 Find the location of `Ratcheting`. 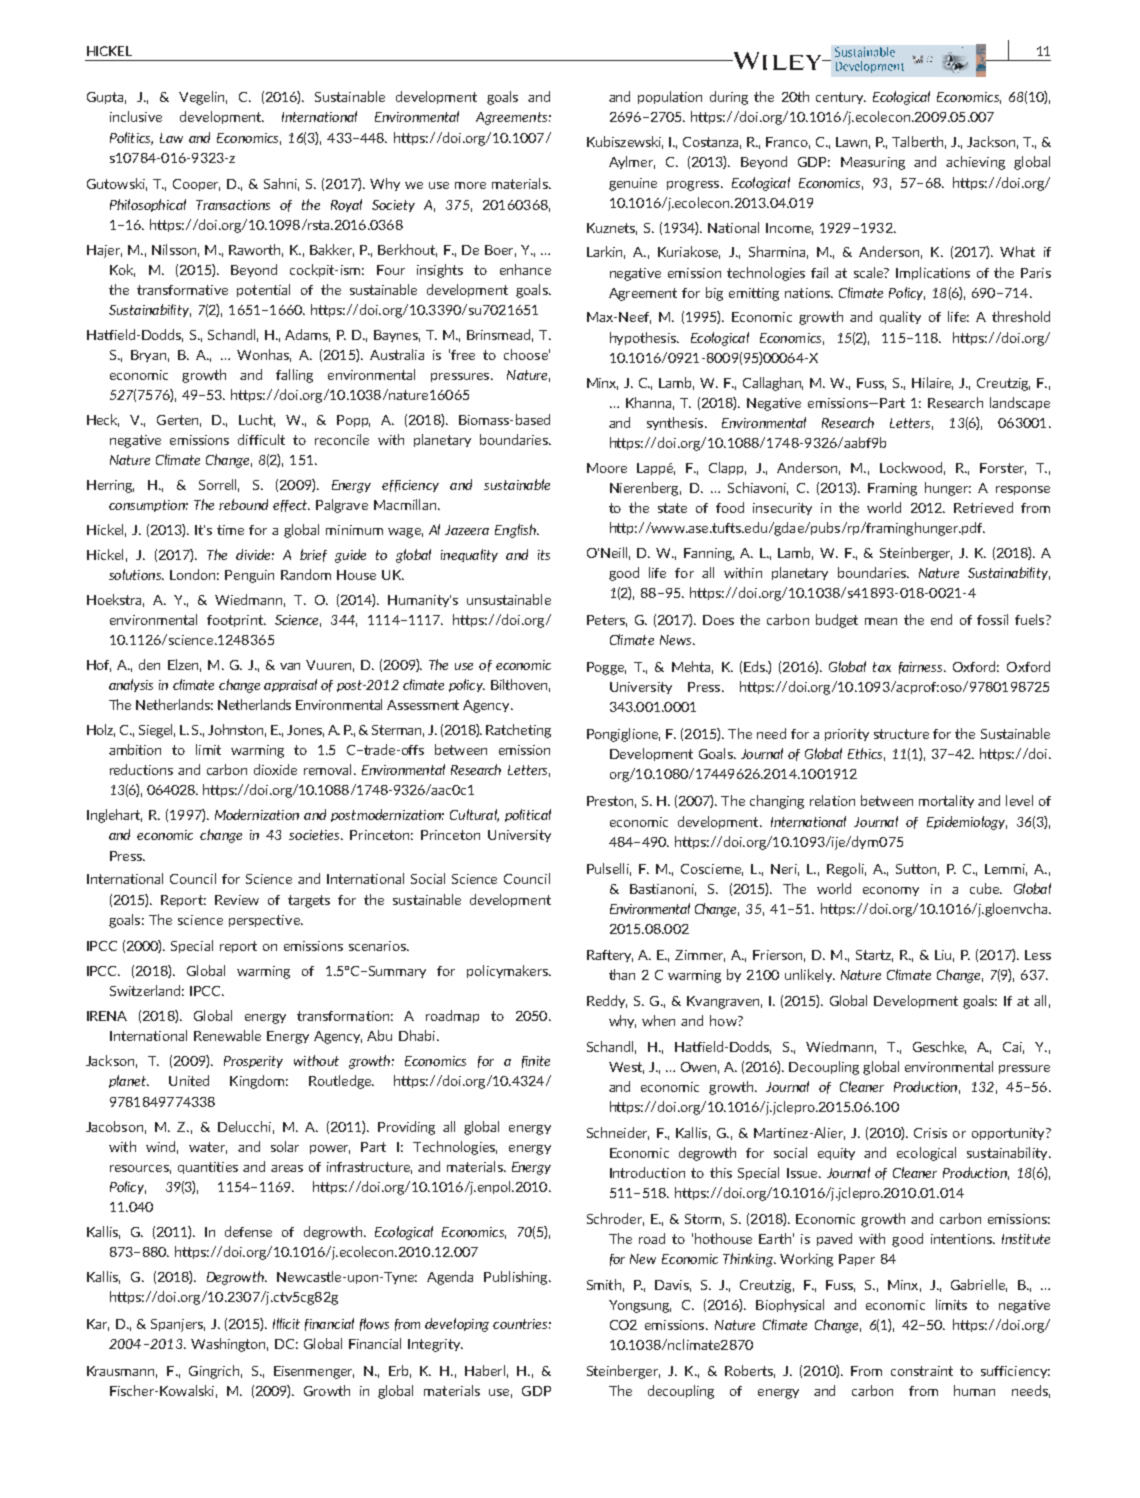

Ratcheting is located at coordinates (518, 731).
